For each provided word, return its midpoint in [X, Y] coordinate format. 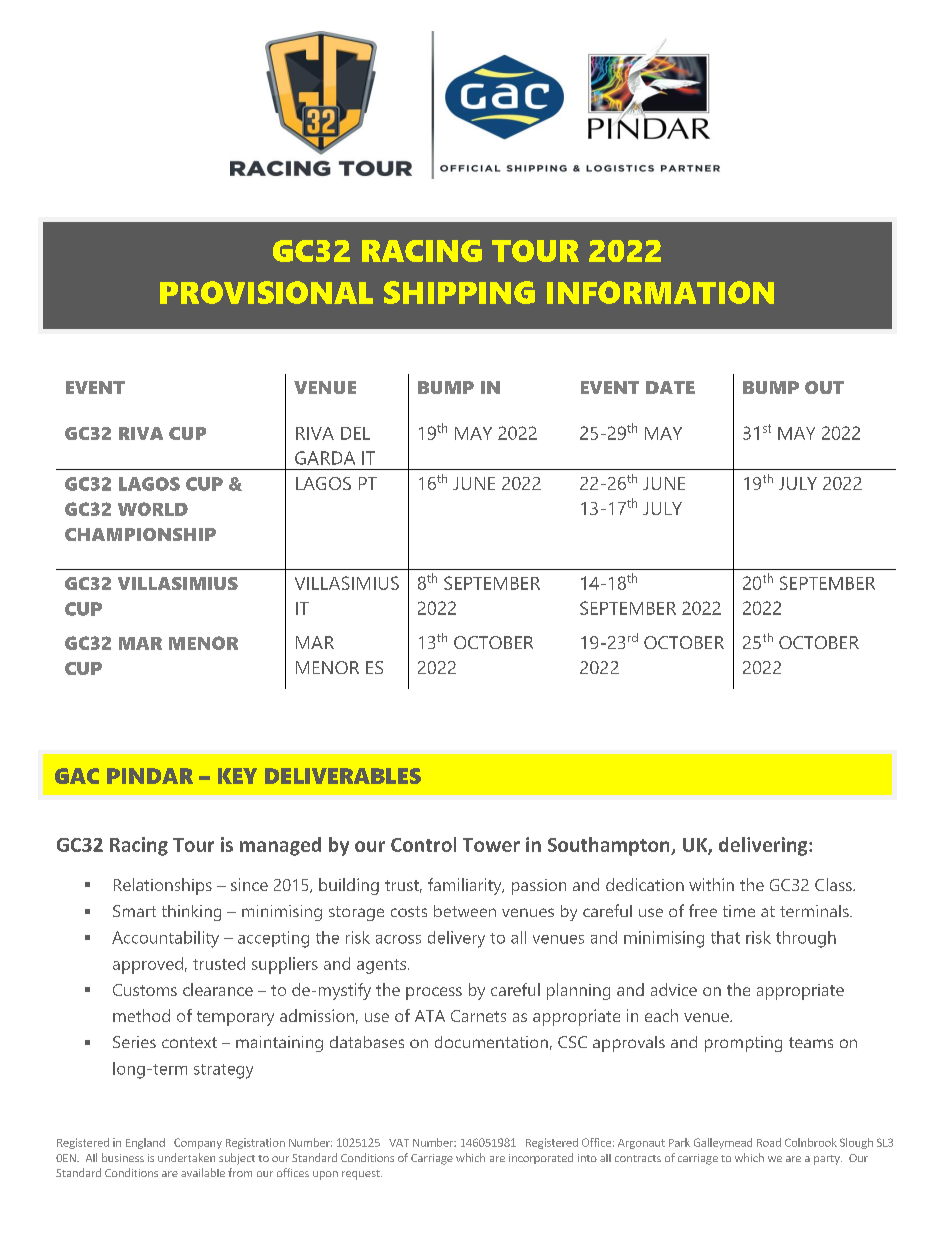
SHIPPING [459, 292]
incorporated [541, 1158]
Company [198, 1143]
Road [769, 1142]
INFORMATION [660, 292]
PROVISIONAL [266, 292]
